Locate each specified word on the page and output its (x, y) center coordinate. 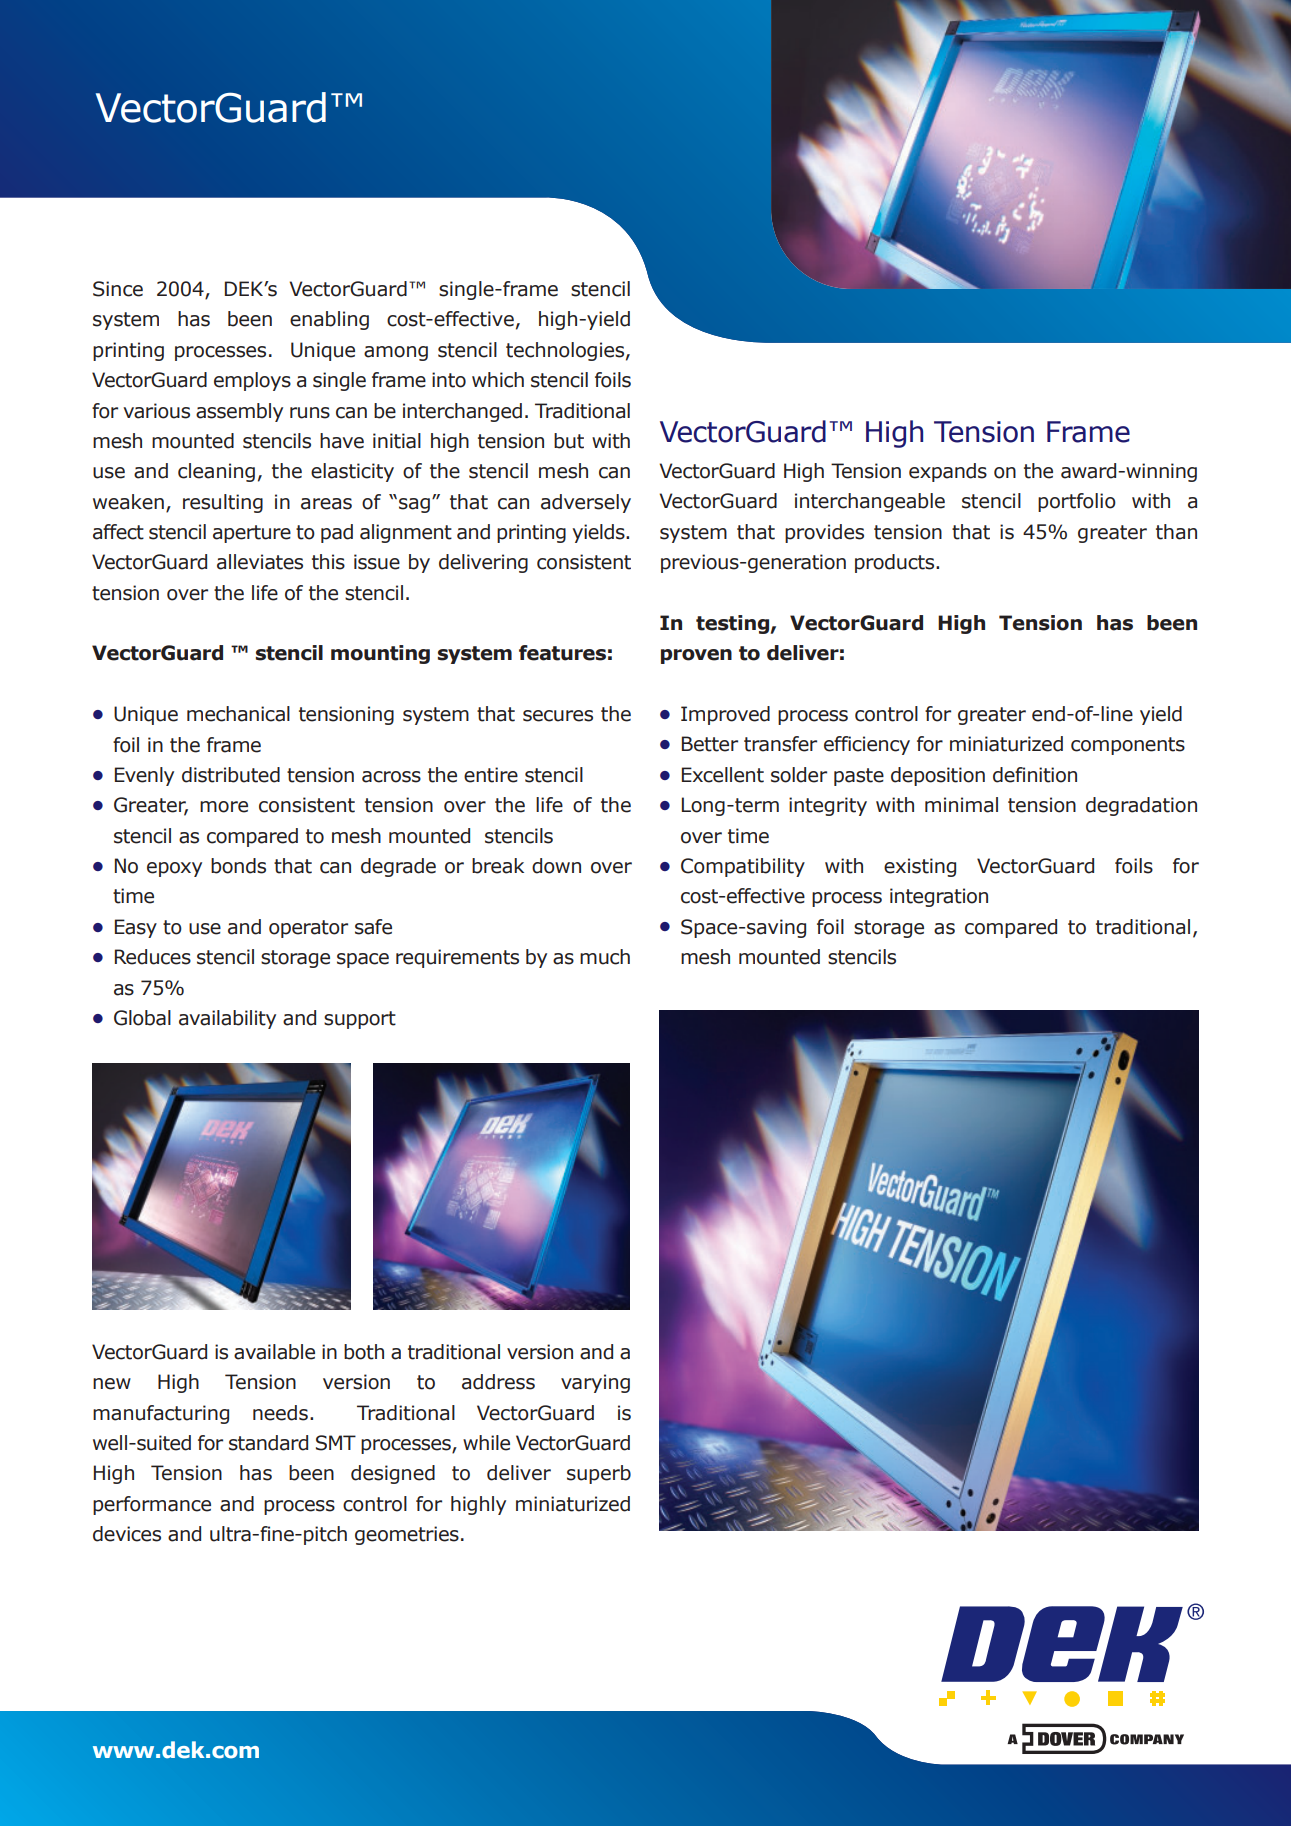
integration (939, 897)
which (498, 380)
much (605, 957)
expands (948, 472)
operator (308, 929)
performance (152, 1505)
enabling (329, 320)
